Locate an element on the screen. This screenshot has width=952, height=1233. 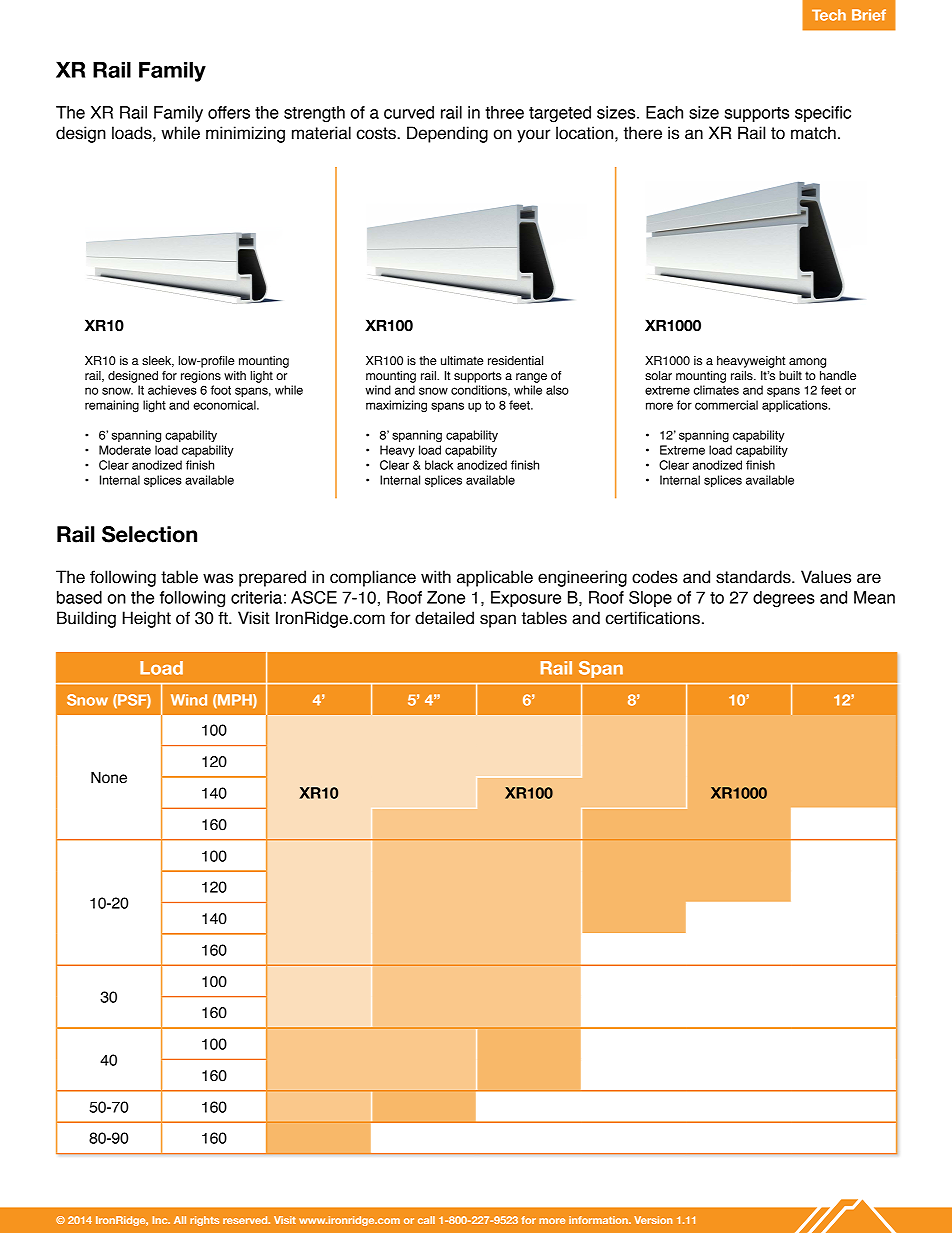
None is located at coordinates (109, 777).
